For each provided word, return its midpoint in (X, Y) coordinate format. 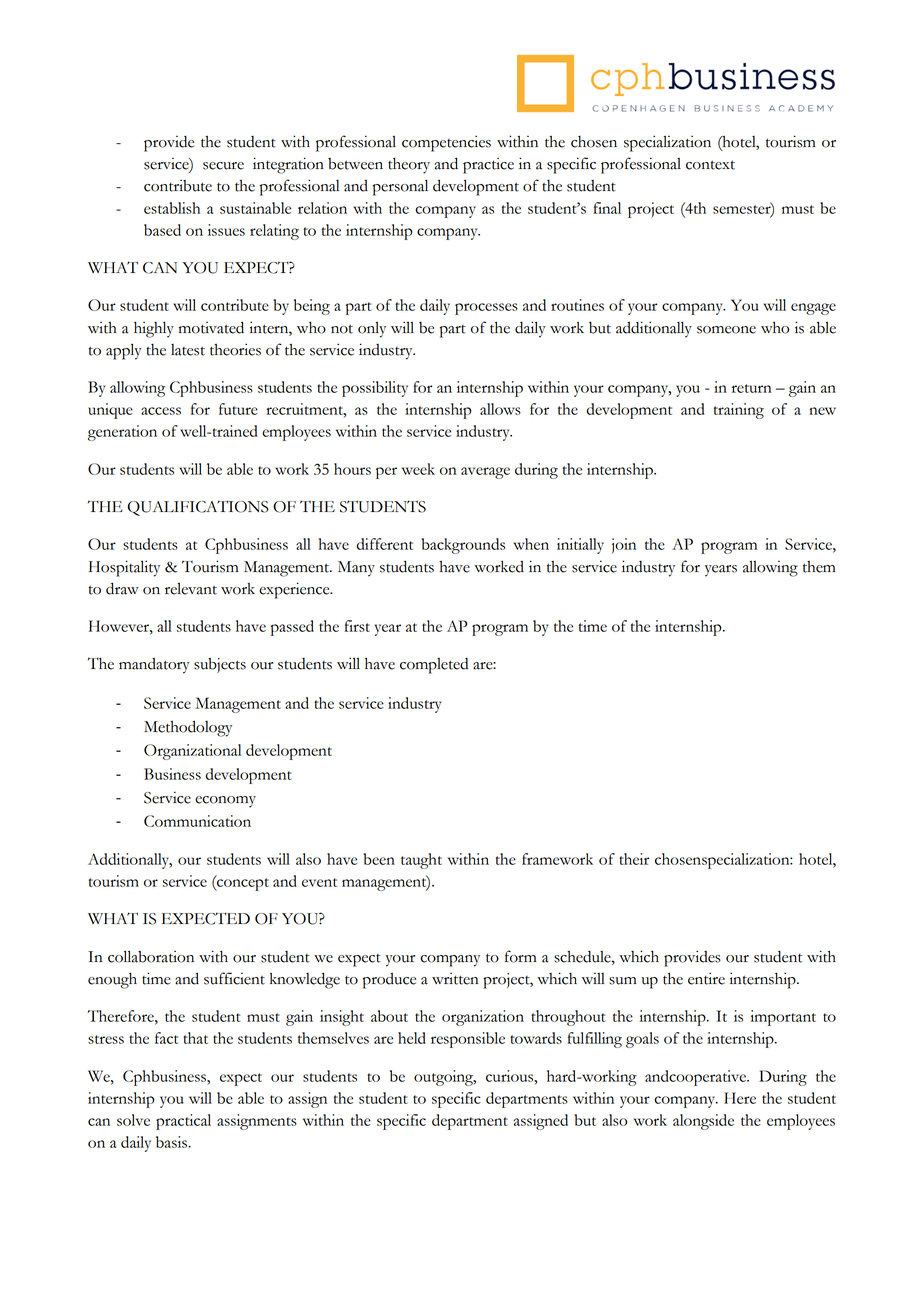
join (624, 546)
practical (183, 1122)
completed (434, 666)
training (739, 411)
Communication (197, 821)
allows (500, 409)
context (710, 165)
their (634, 859)
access (161, 411)
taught (421, 861)
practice (488, 166)
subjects (220, 665)
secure (223, 166)
